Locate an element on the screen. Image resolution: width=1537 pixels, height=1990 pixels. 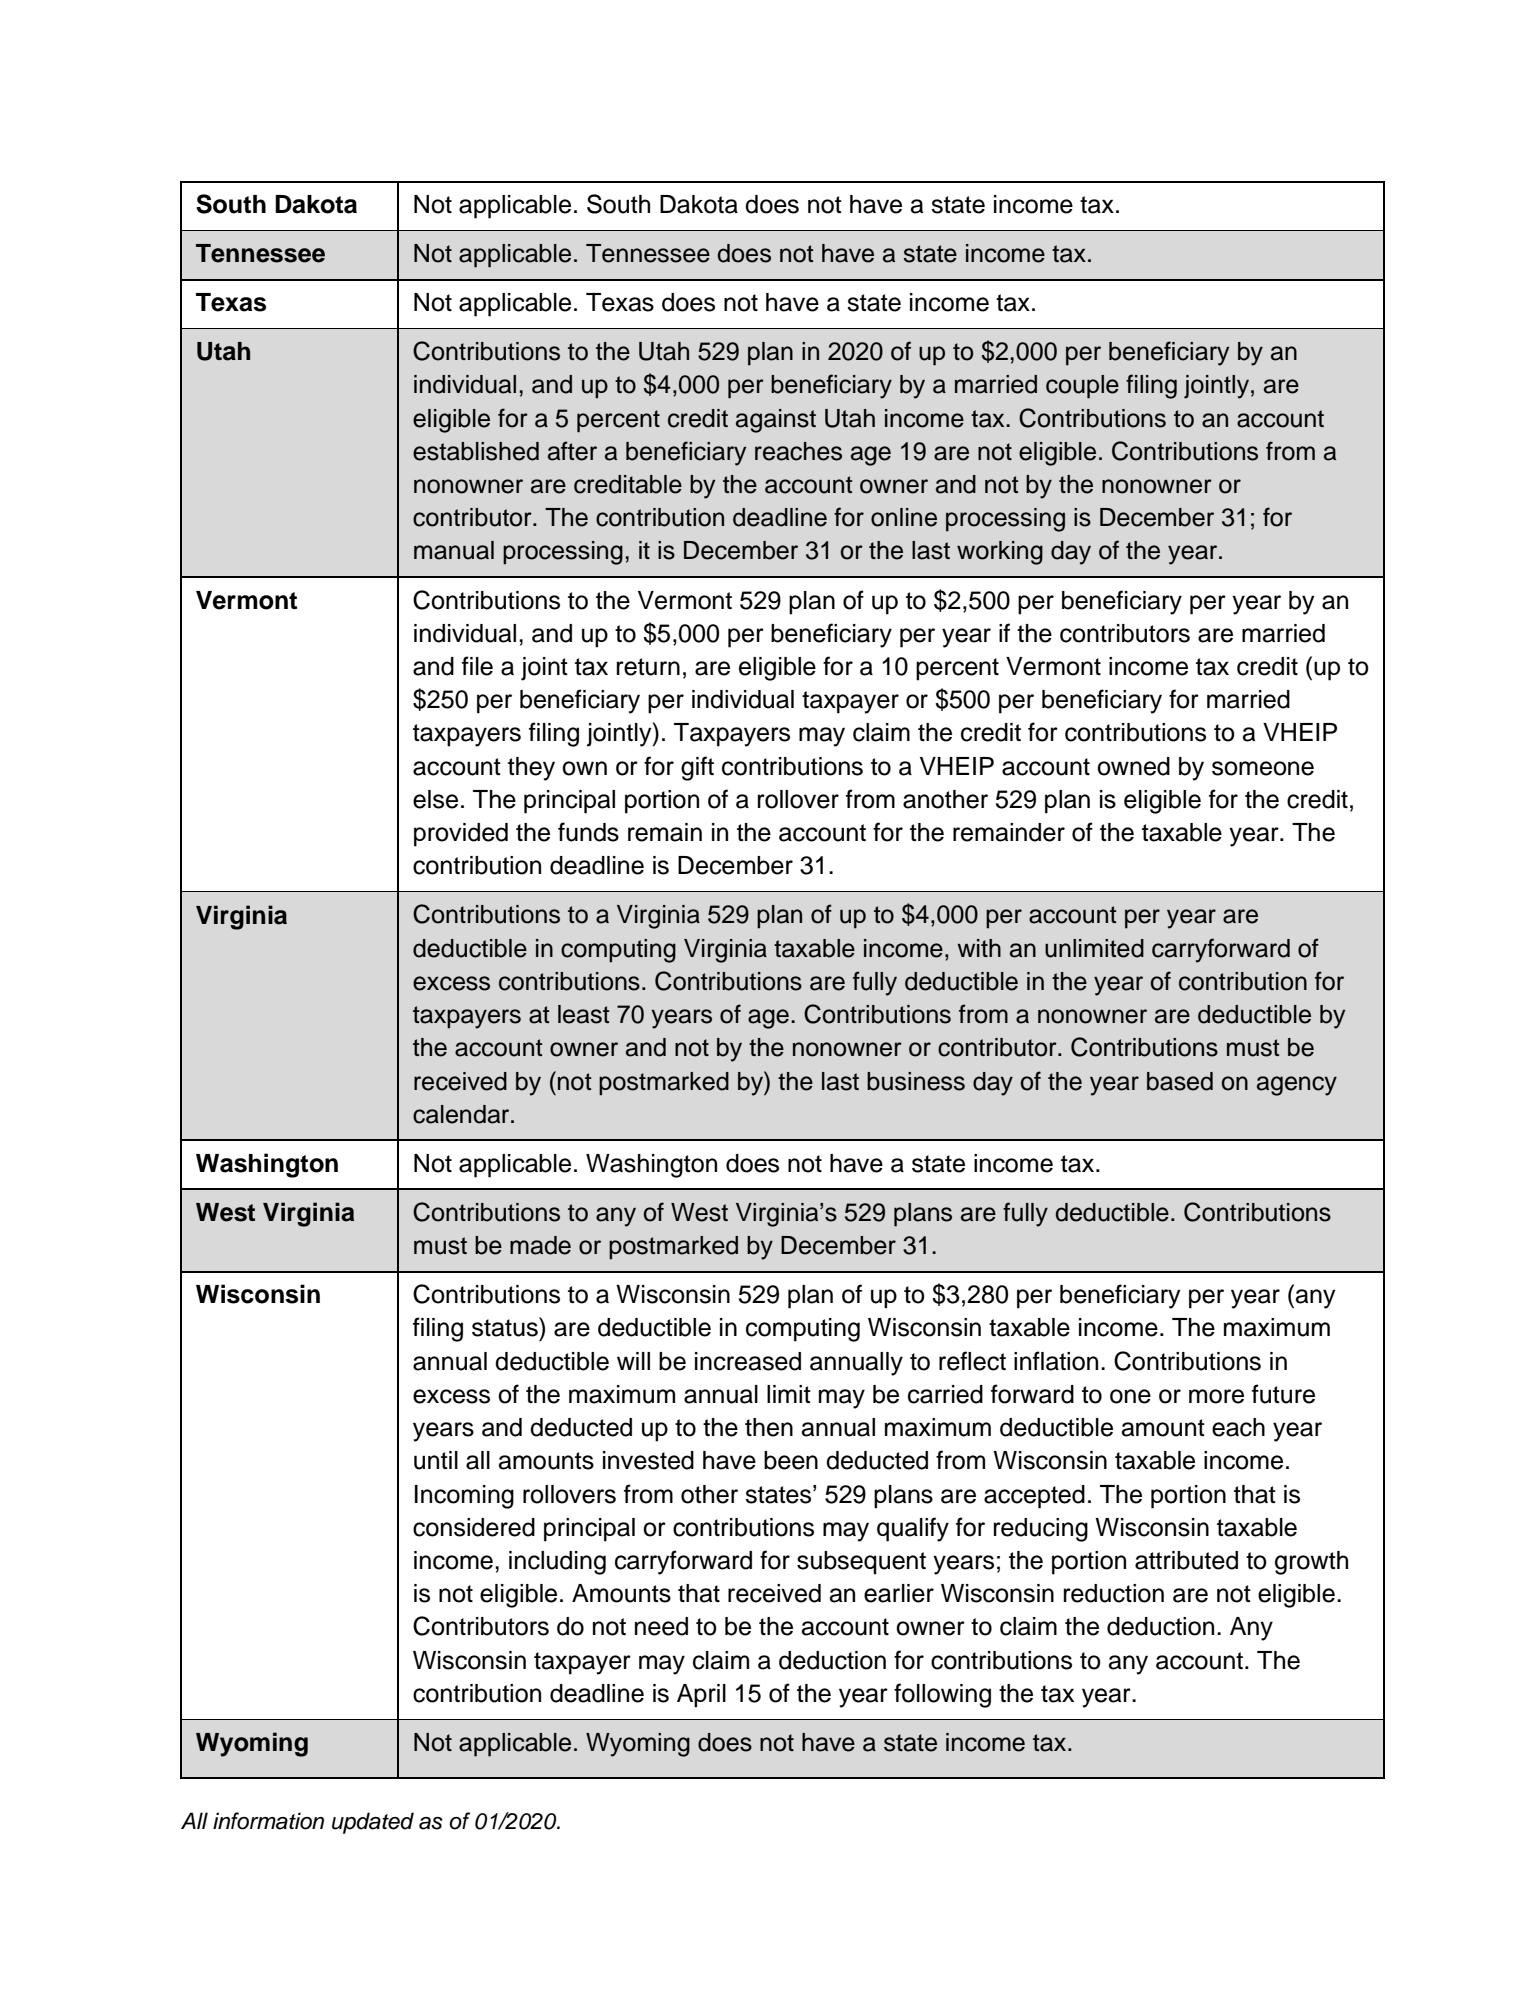
couple is located at coordinates (1082, 387).
